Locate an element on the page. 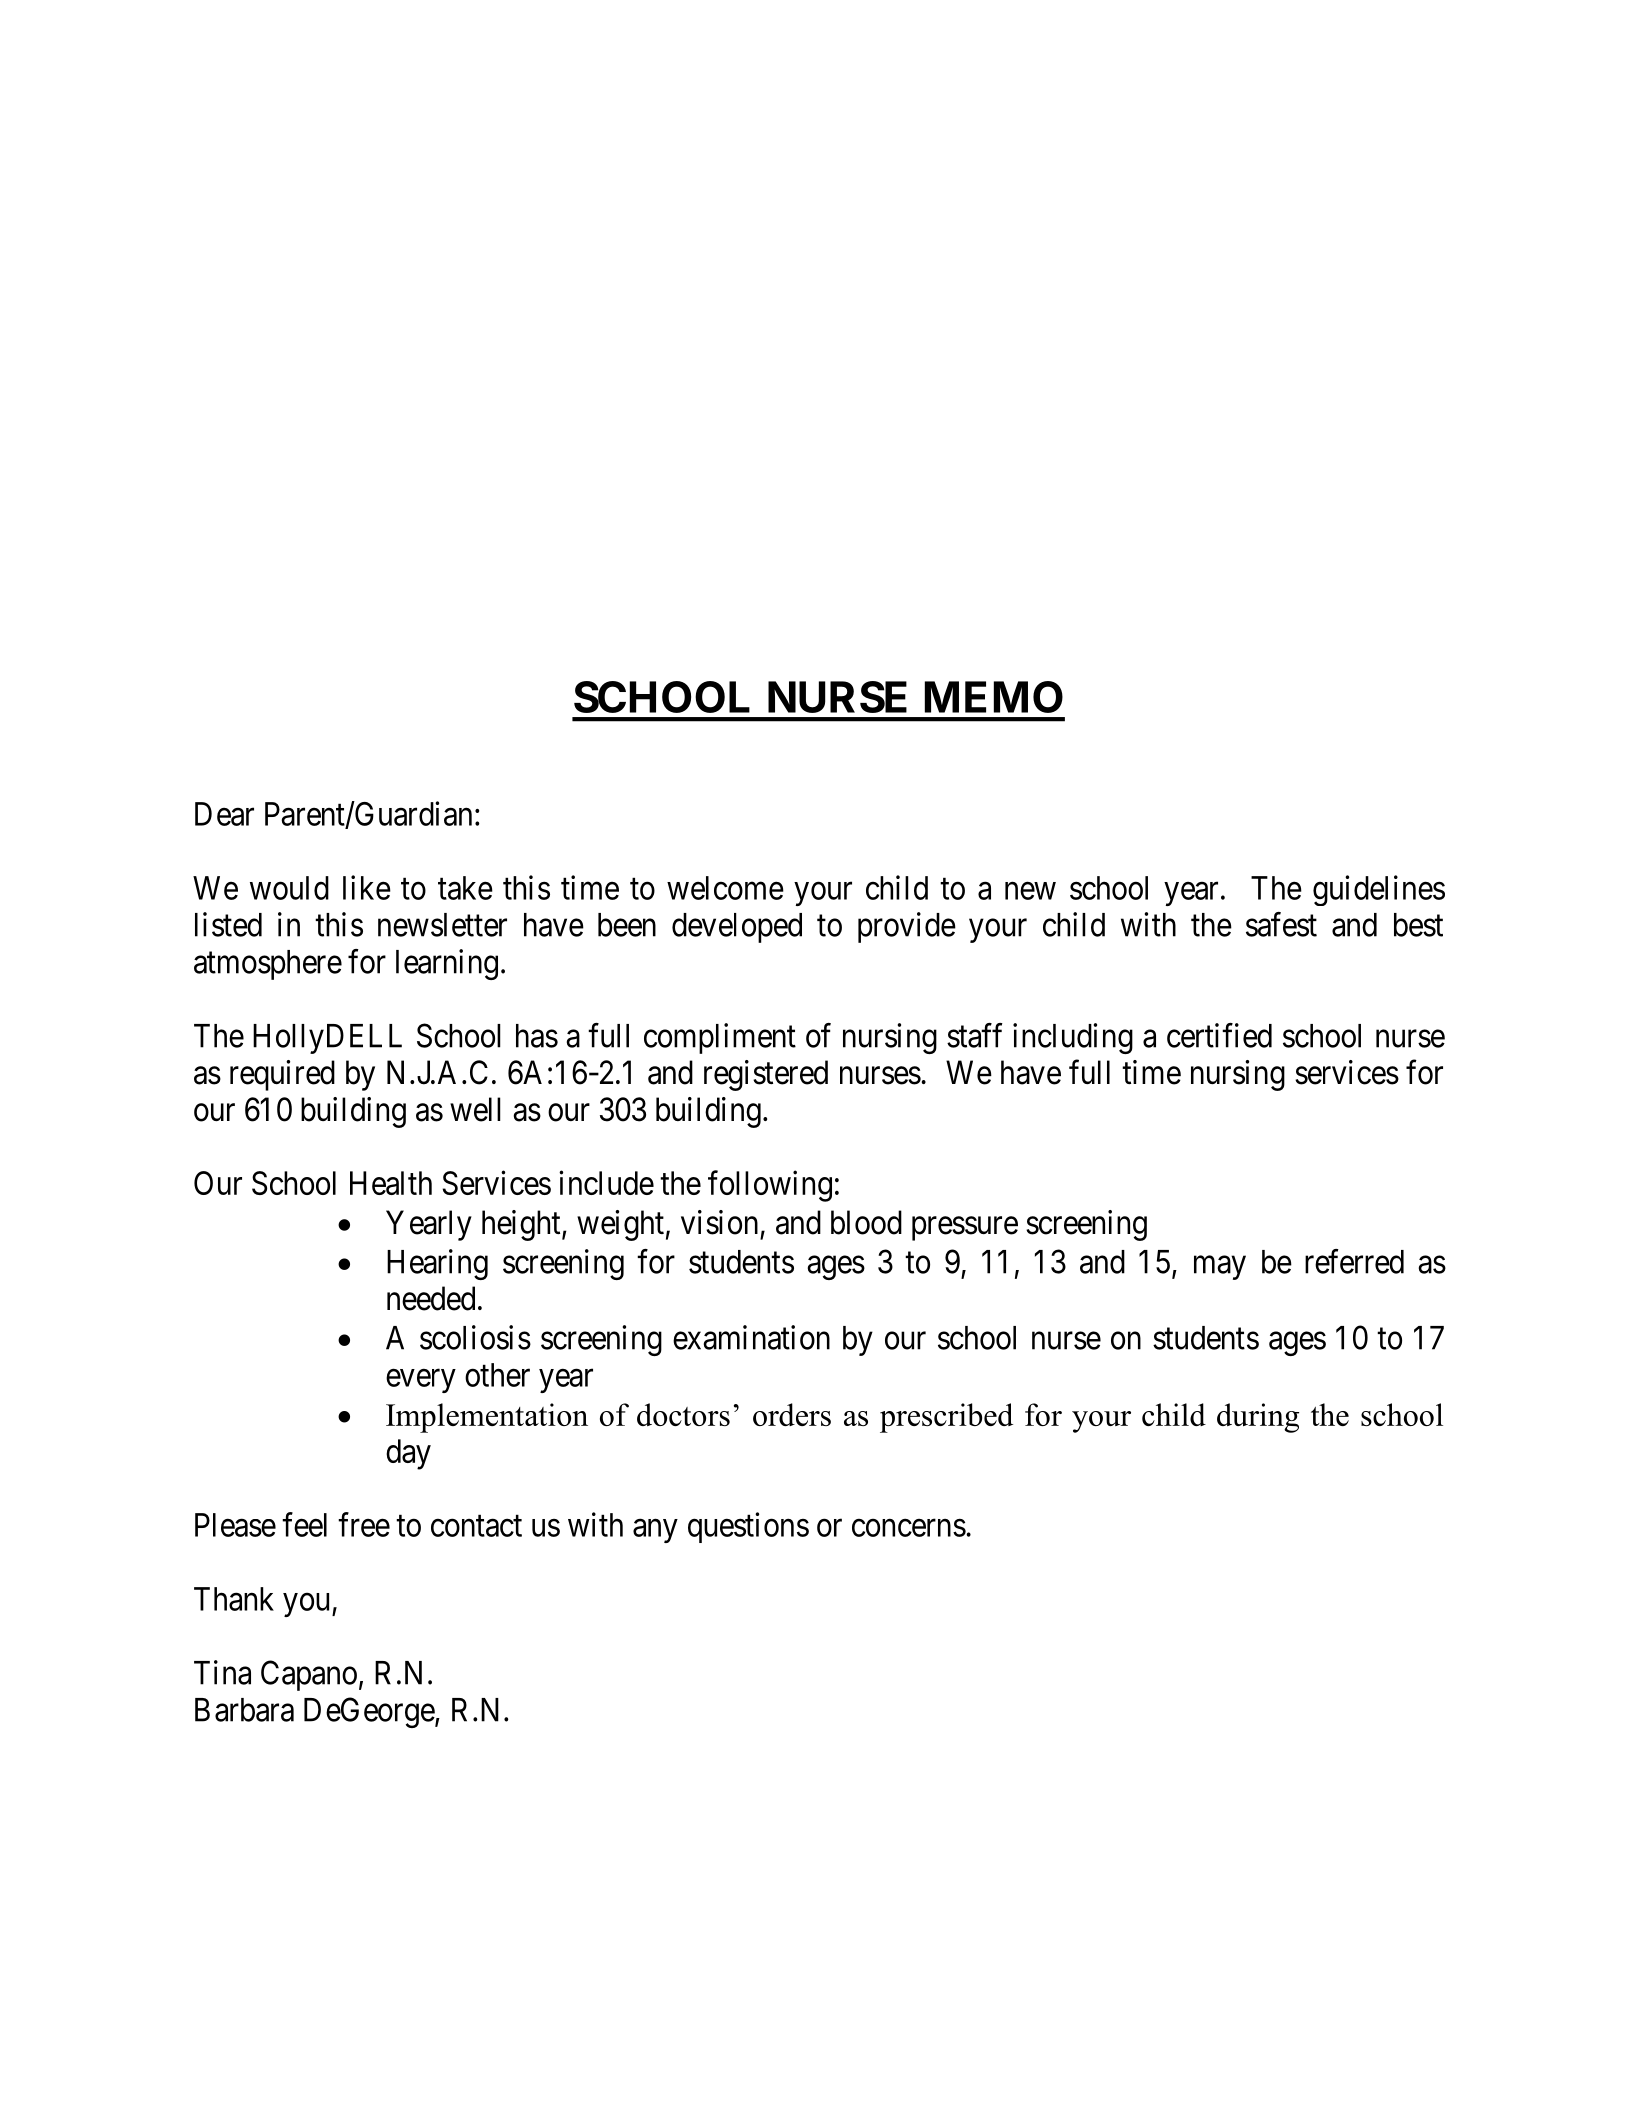  any is located at coordinates (655, 1531).
